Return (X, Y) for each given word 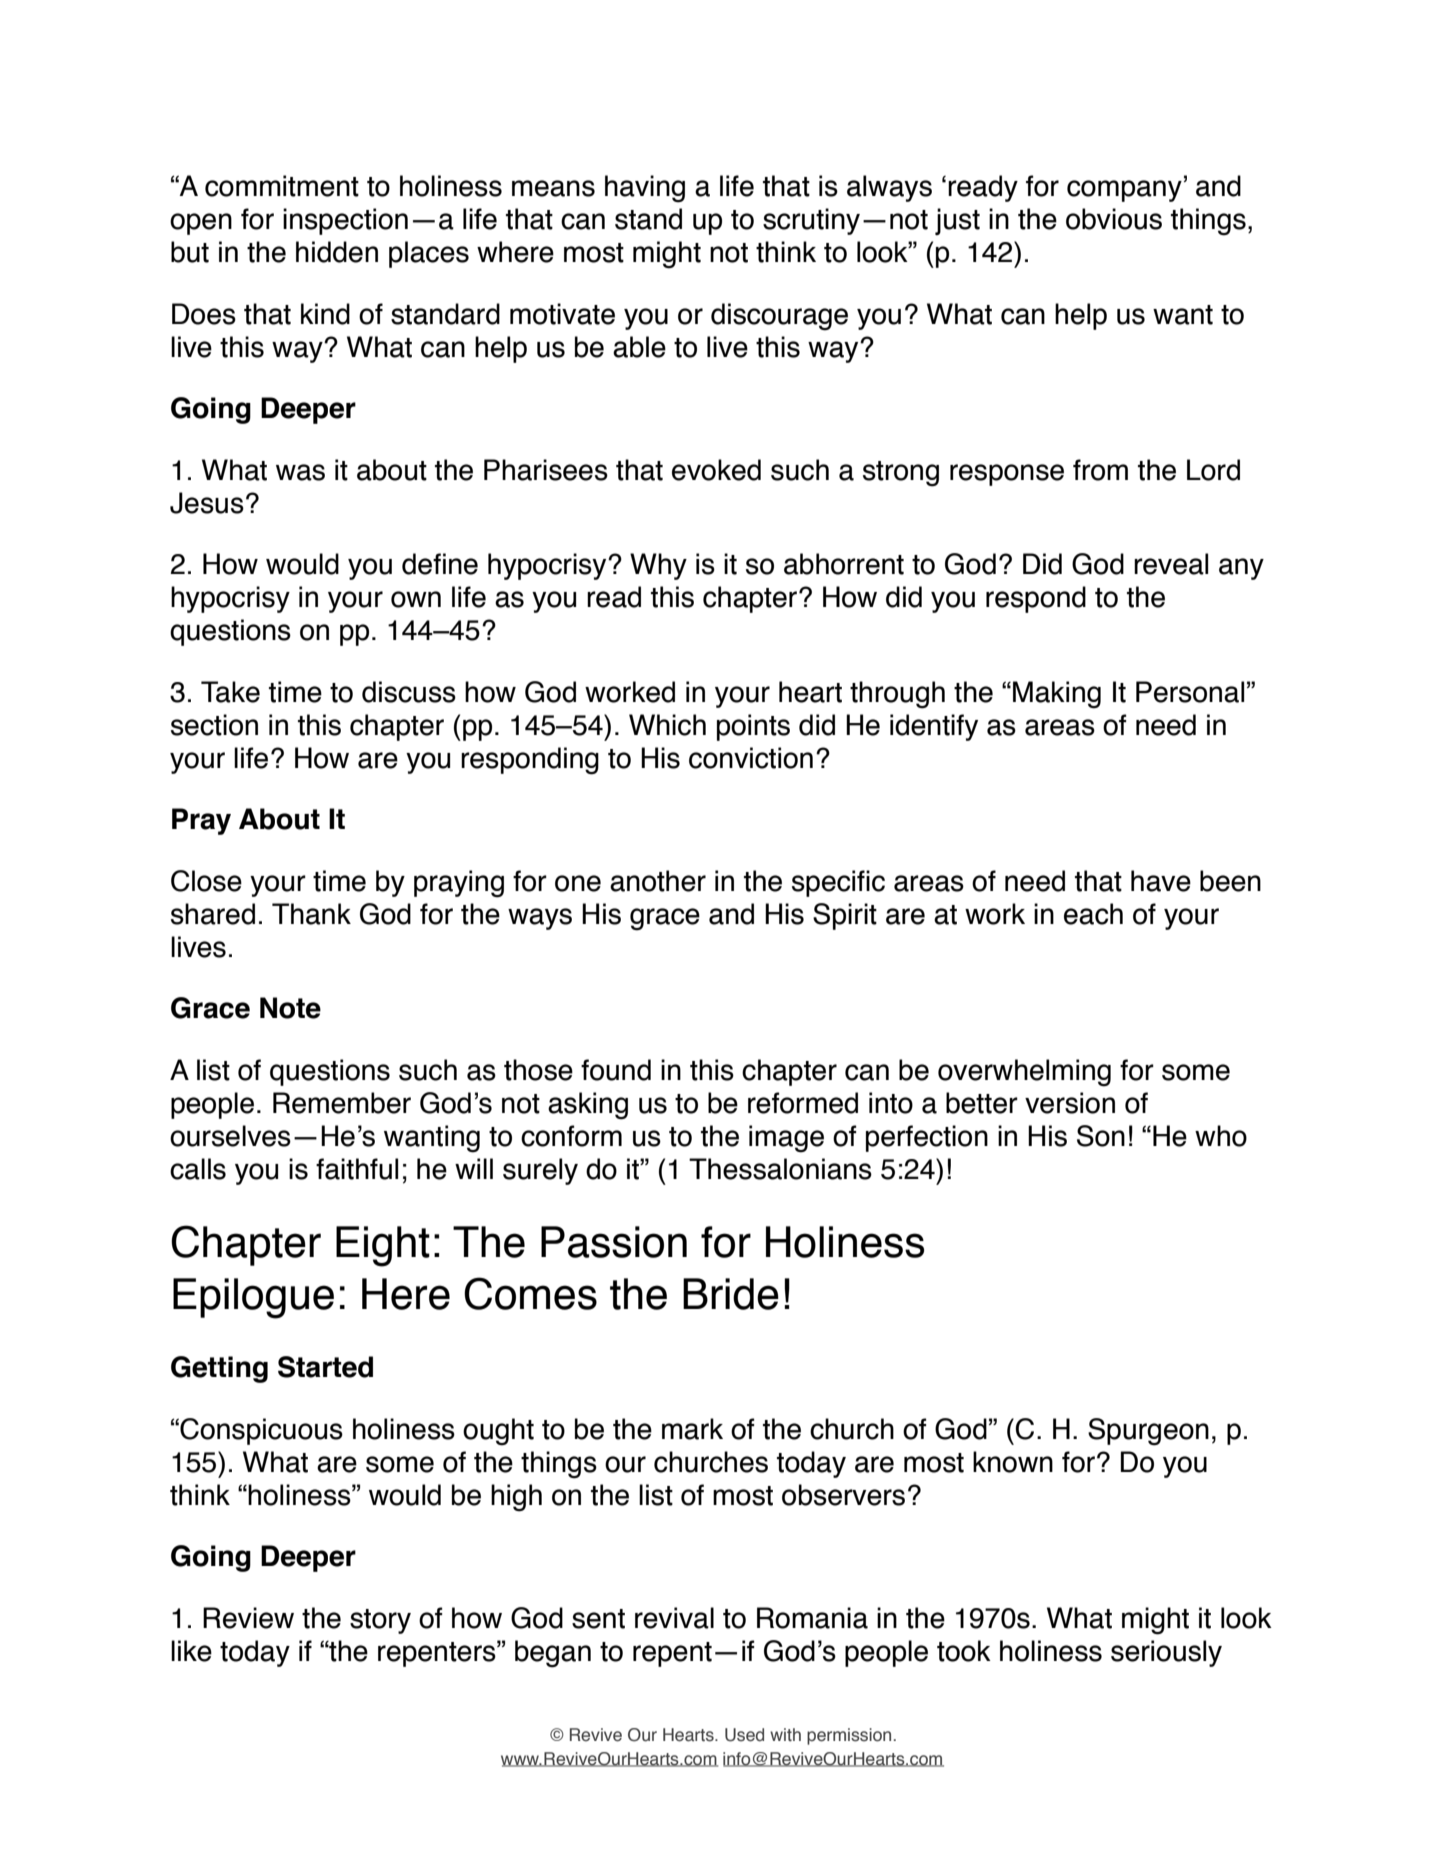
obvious (1114, 219)
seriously (1166, 1653)
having (645, 189)
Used (744, 1735)
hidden (337, 252)
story (380, 1621)
